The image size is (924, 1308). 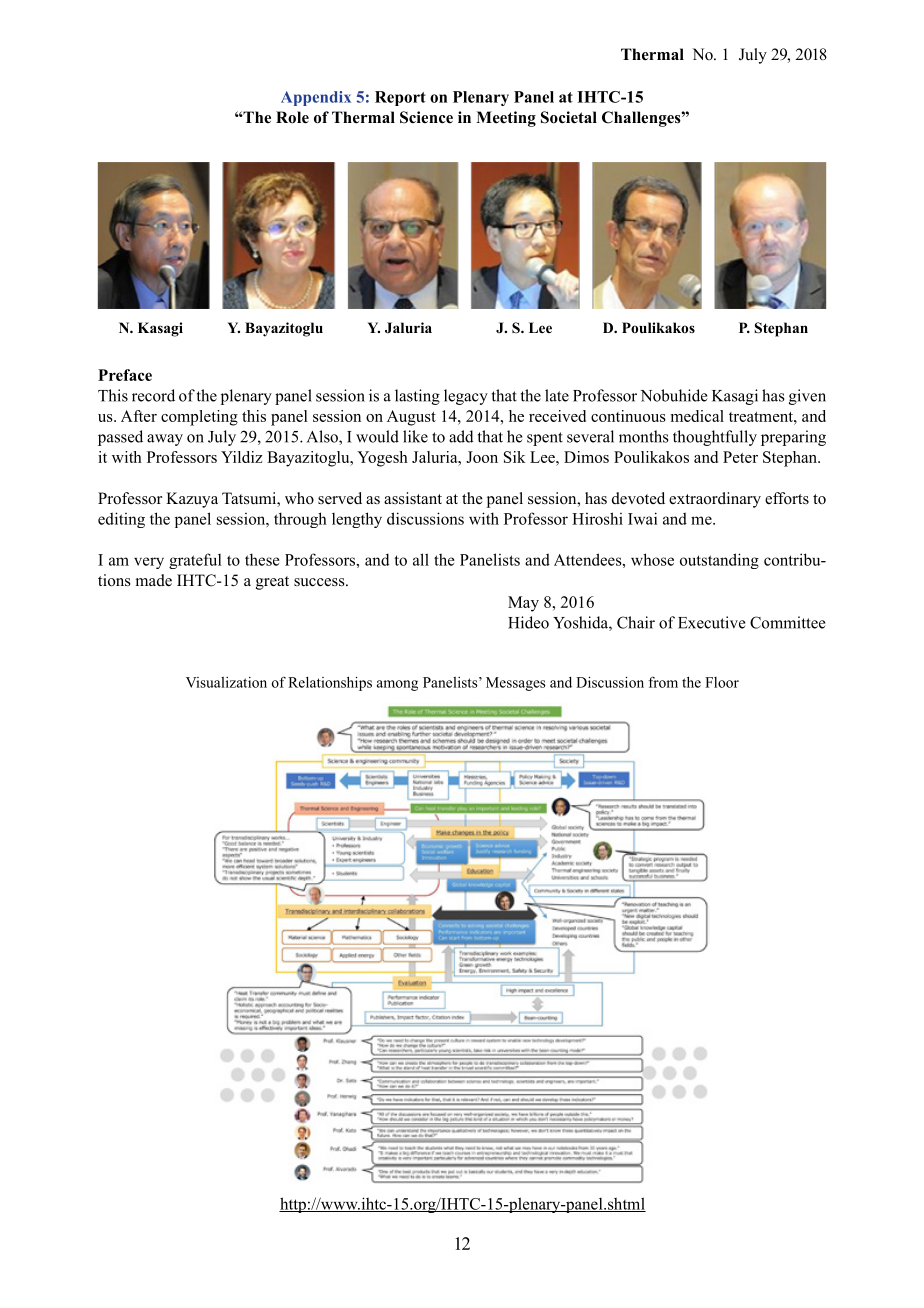 What do you see at coordinates (569, 117) in the screenshot?
I see `Societal` at bounding box center [569, 117].
